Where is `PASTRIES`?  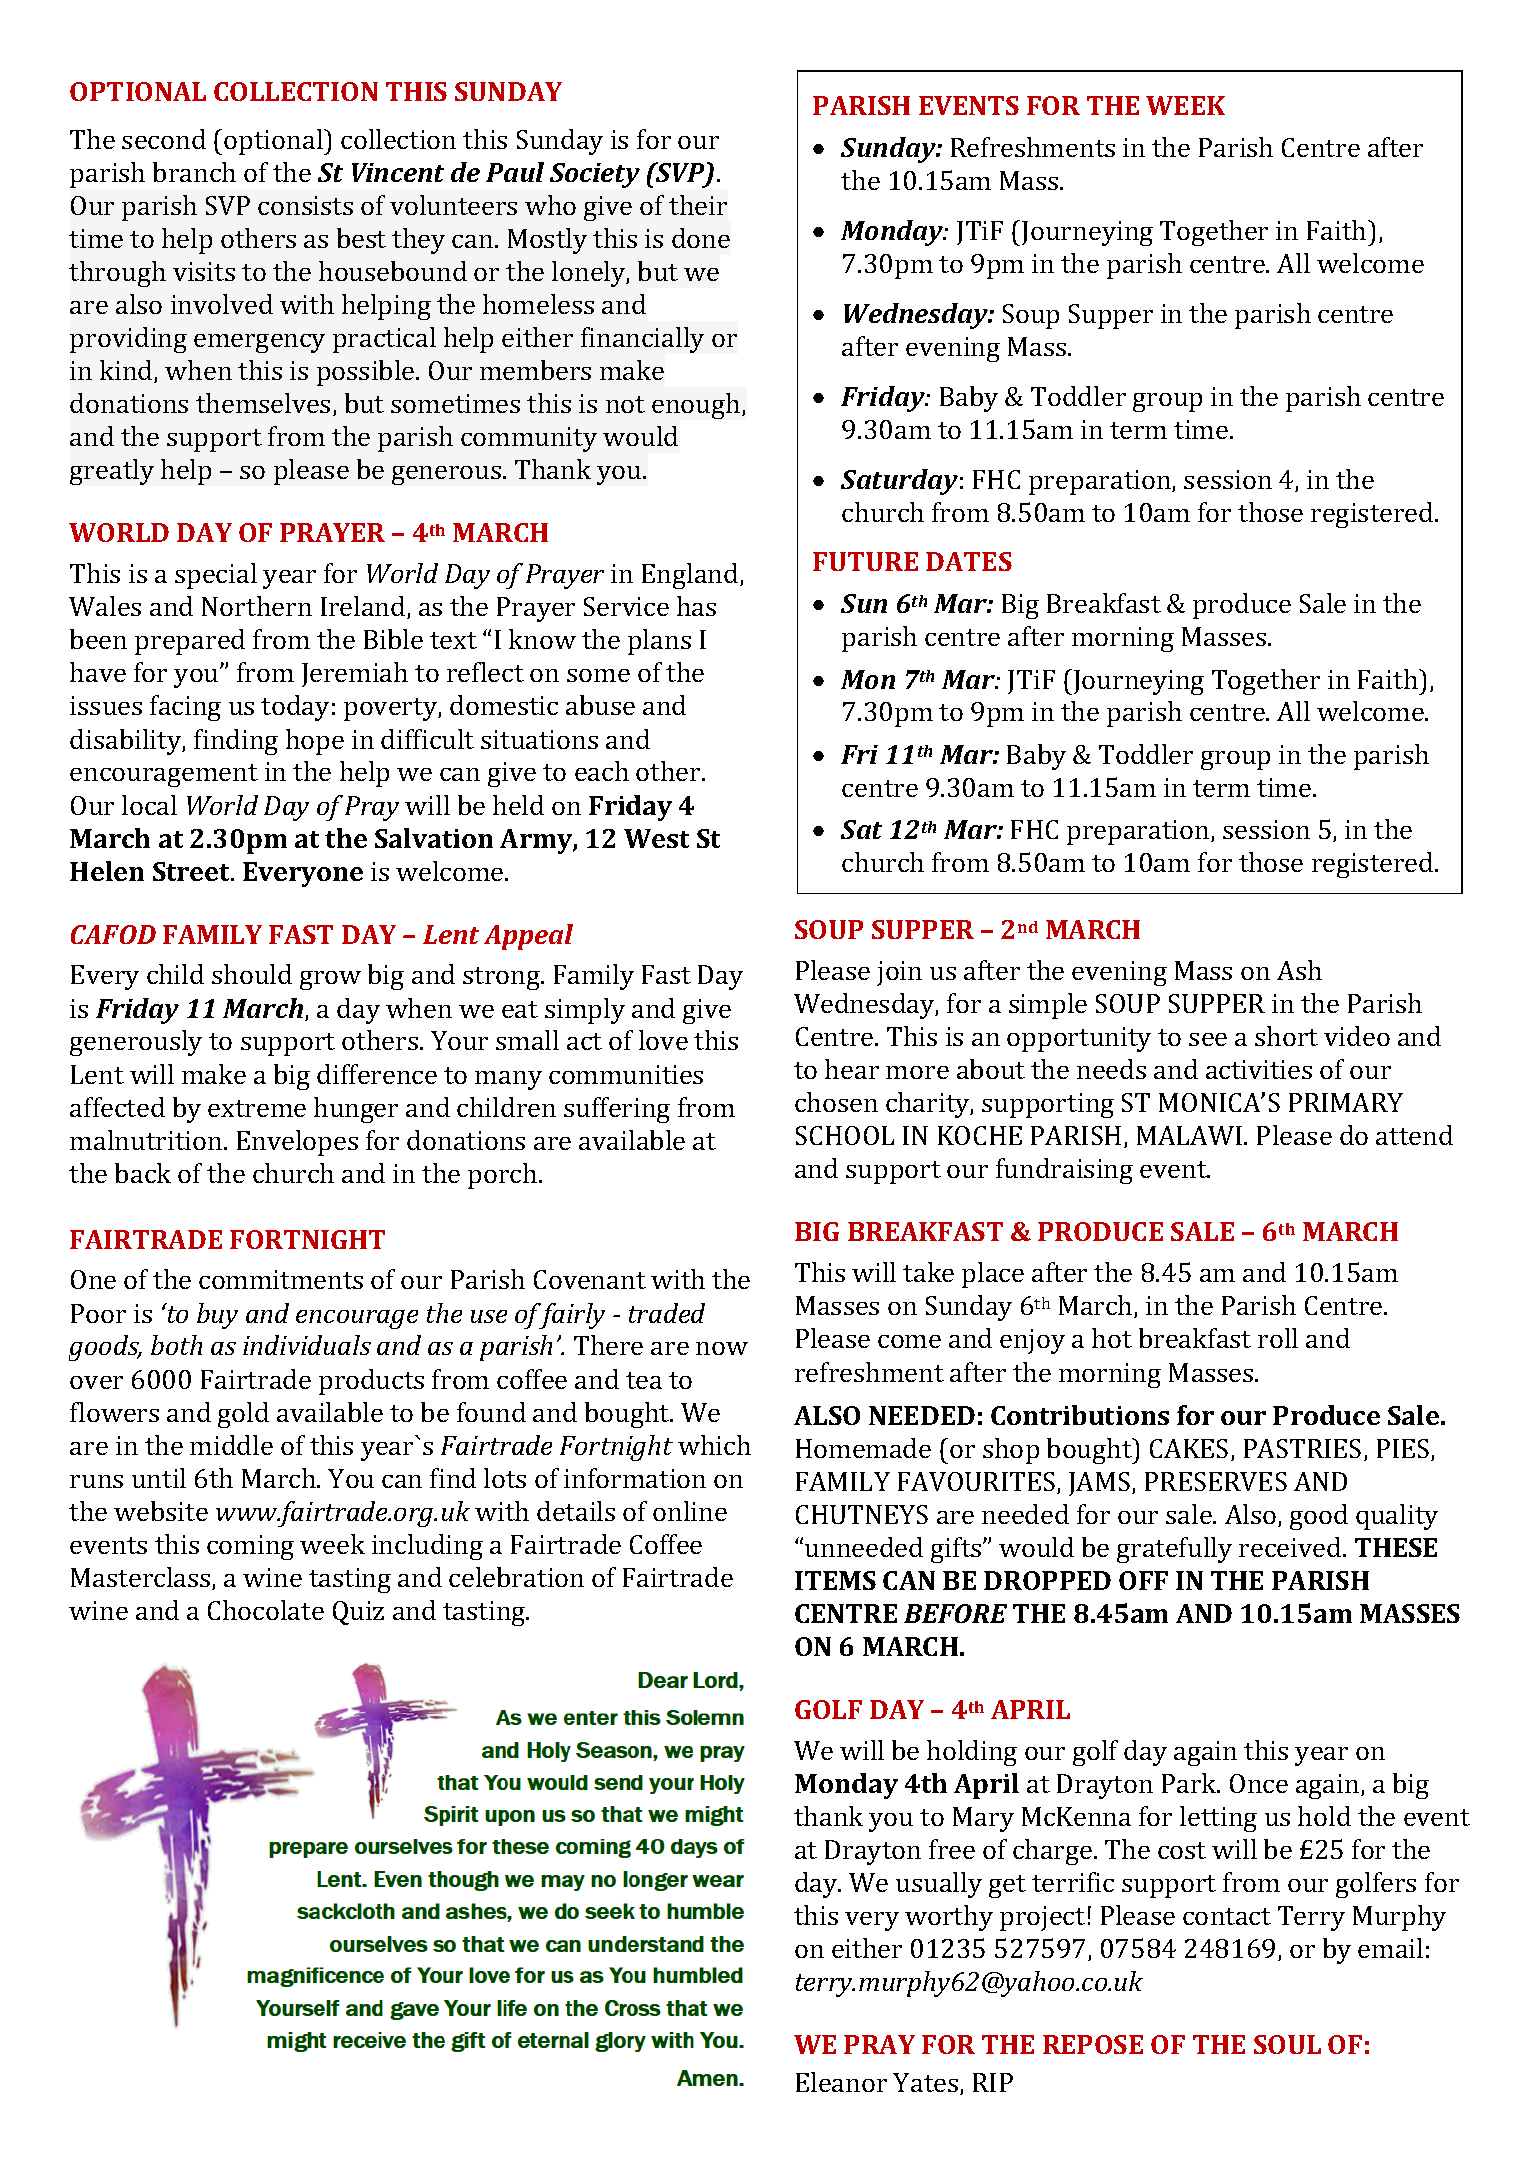
PASTRIES is located at coordinates (1302, 1448).
